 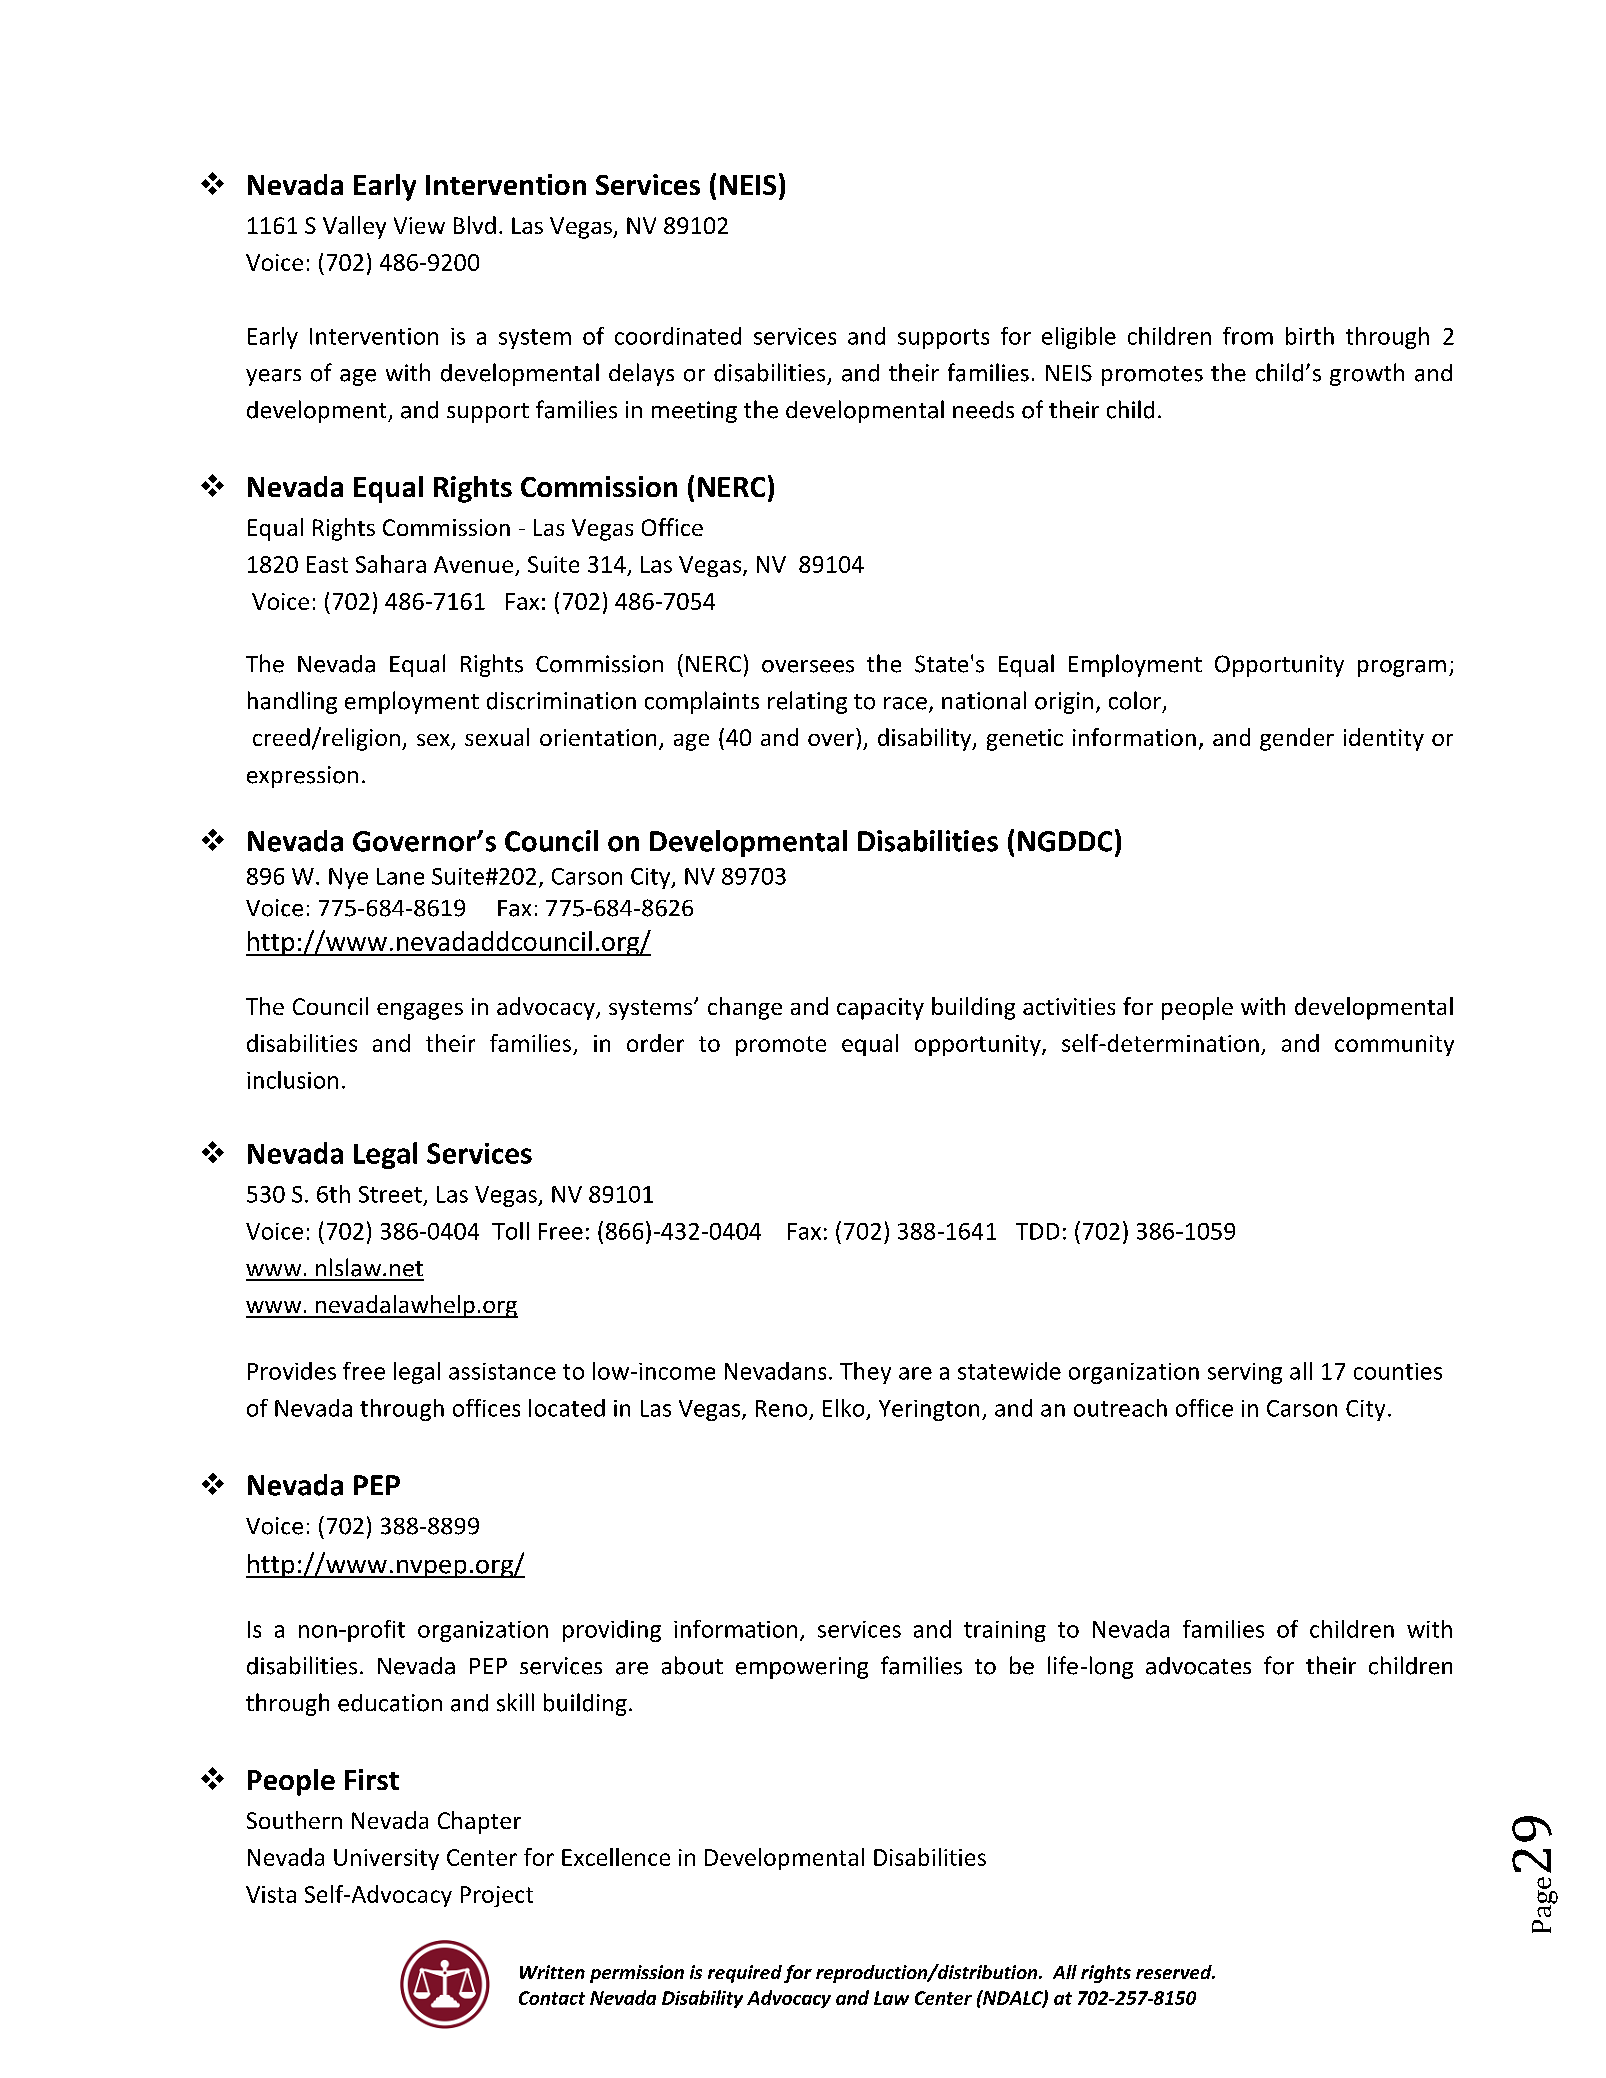 I want to click on Project, so click(x=497, y=1896).
